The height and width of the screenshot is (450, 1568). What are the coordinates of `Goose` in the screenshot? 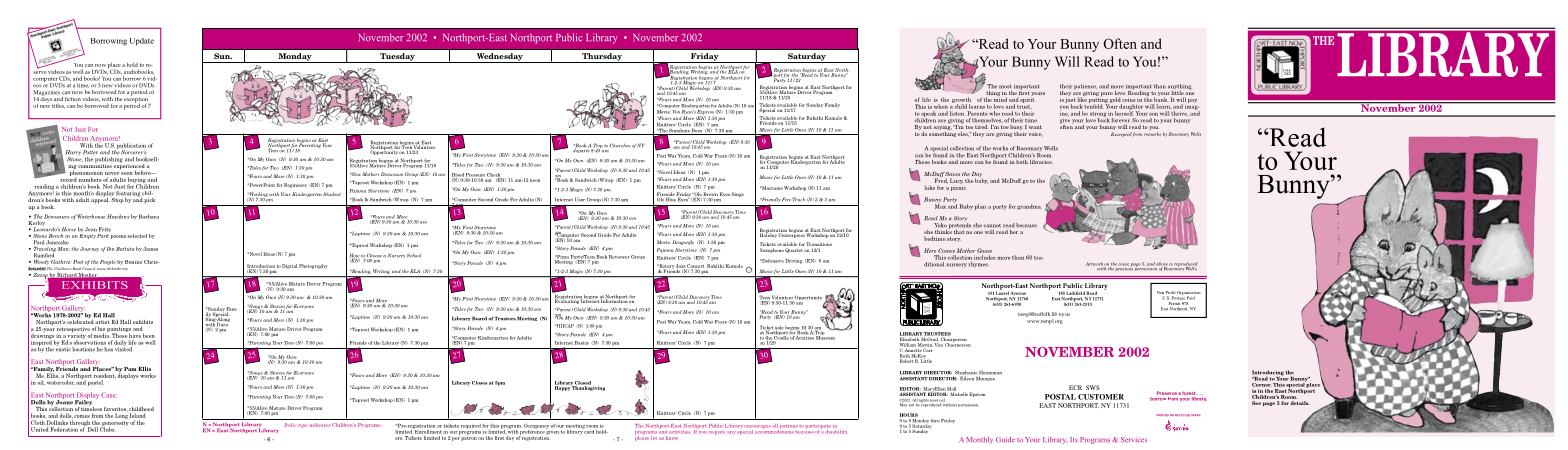 It's located at (984, 250).
